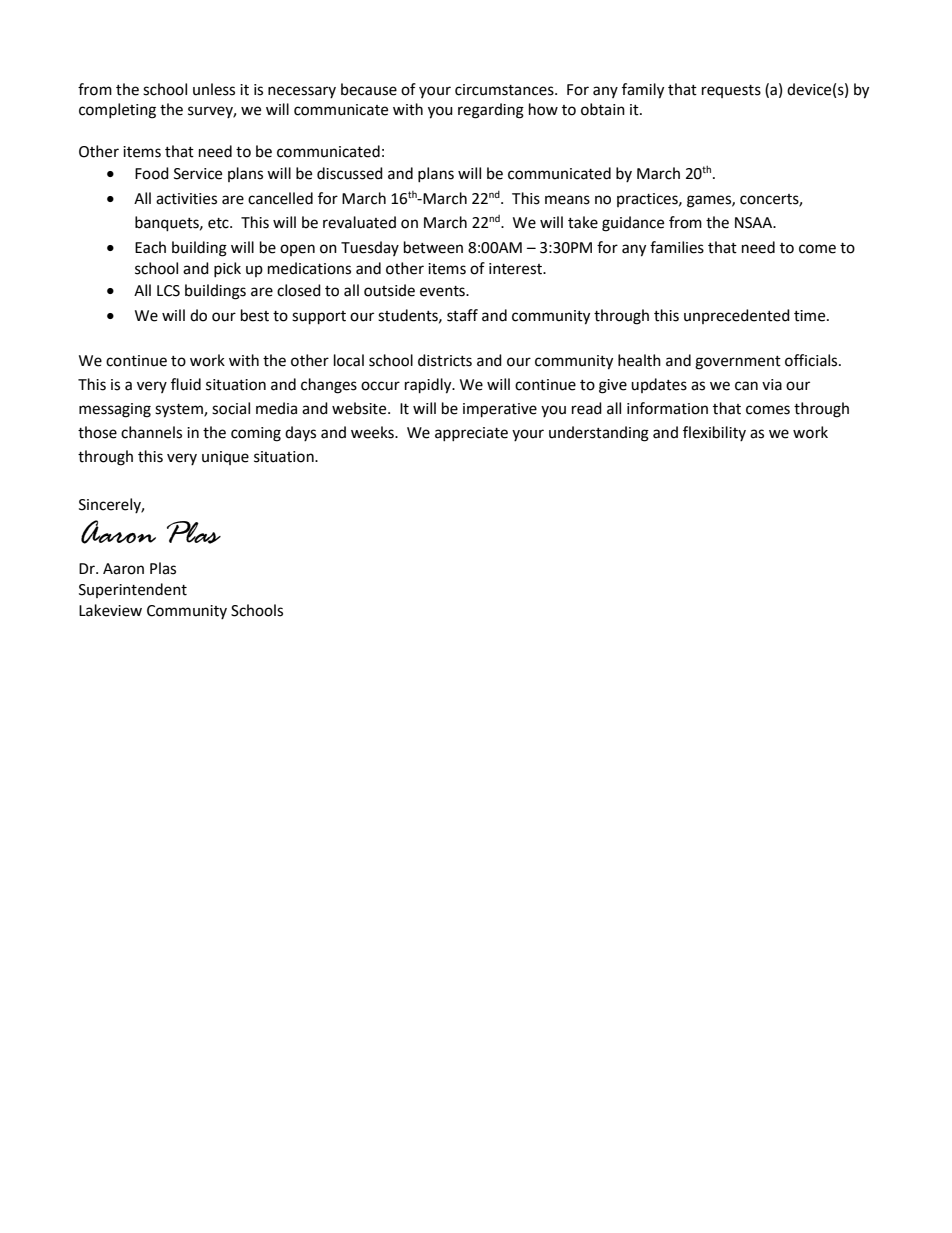  I want to click on pick, so click(227, 269).
